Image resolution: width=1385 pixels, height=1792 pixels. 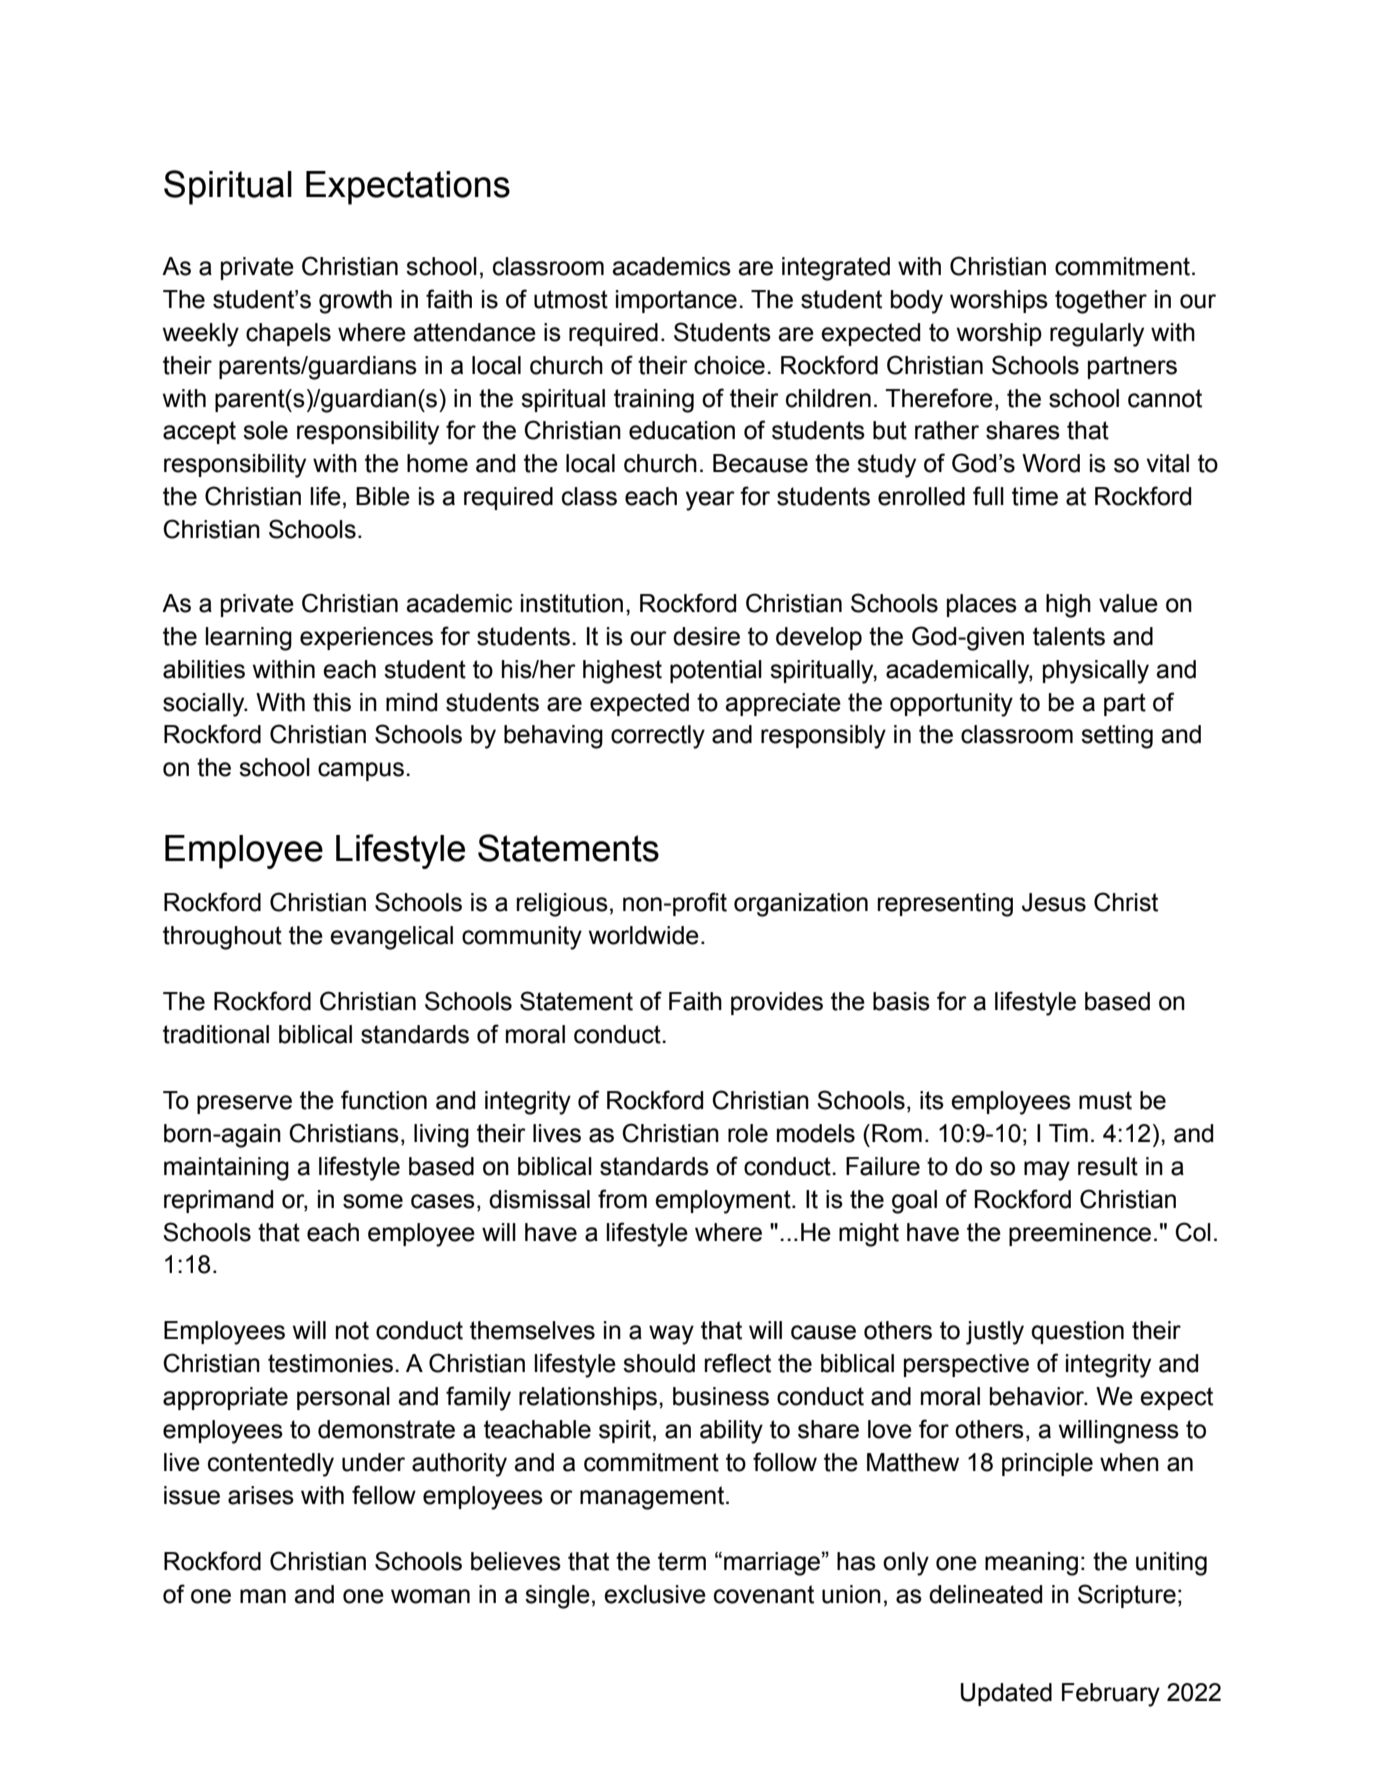 I want to click on together, so click(x=1101, y=302).
